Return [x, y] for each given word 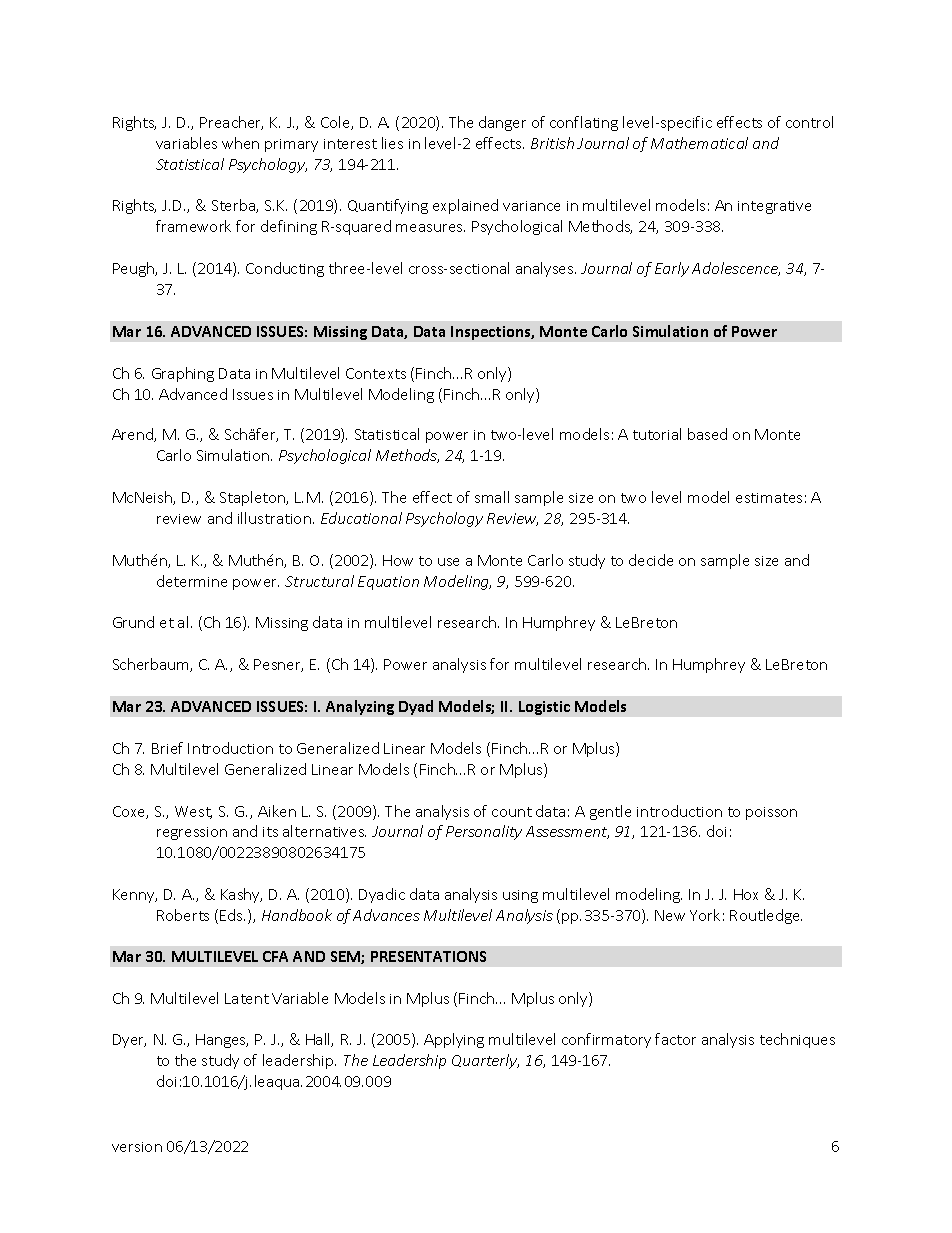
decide [651, 560]
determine [192, 581]
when [240, 143]
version [137, 1147]
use [448, 562]
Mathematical [699, 143]
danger [502, 123]
